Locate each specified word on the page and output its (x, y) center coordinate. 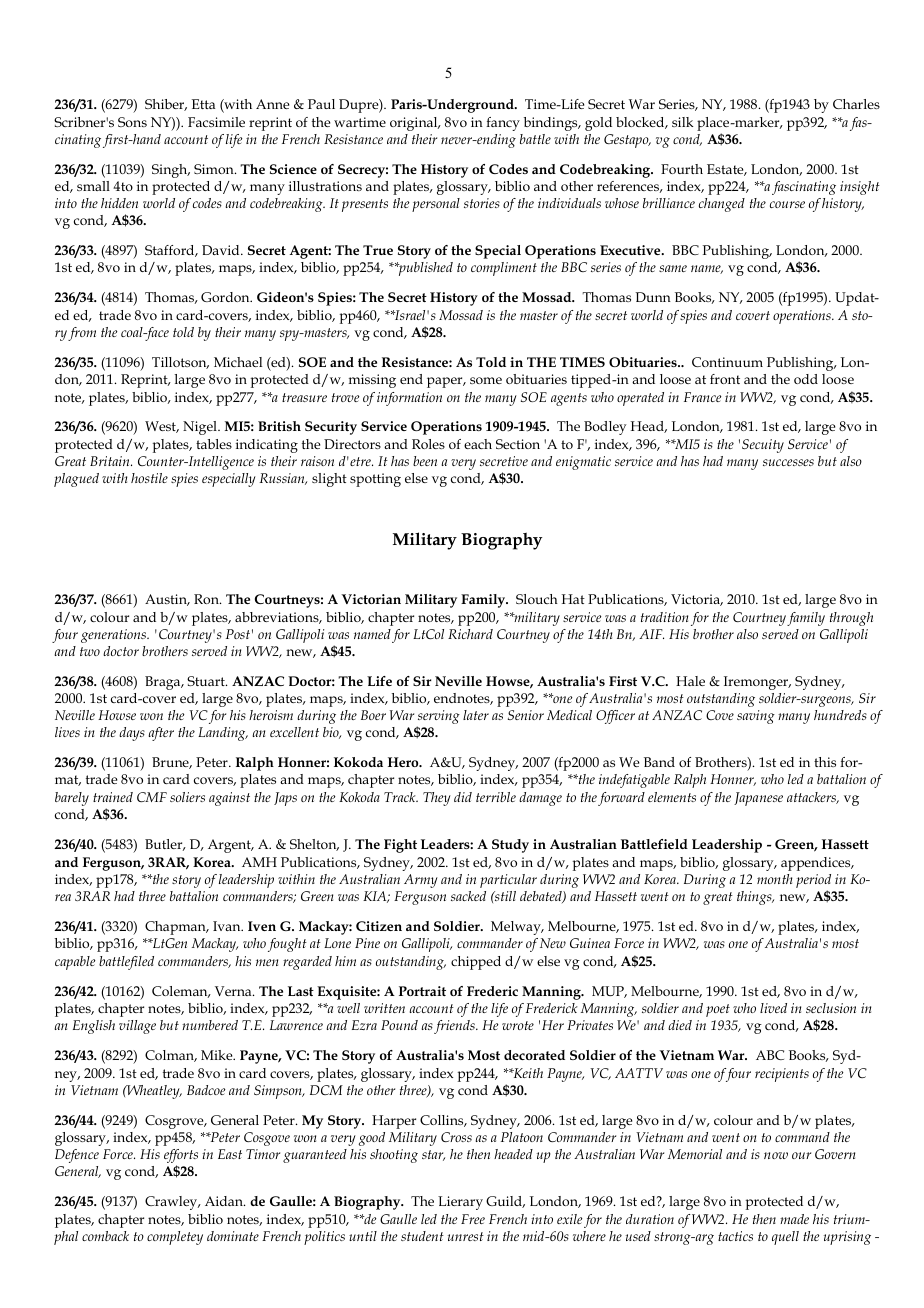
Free (473, 1219)
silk (682, 122)
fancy (503, 124)
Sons (132, 122)
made (794, 1219)
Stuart (207, 681)
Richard (470, 634)
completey (175, 1238)
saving (756, 717)
